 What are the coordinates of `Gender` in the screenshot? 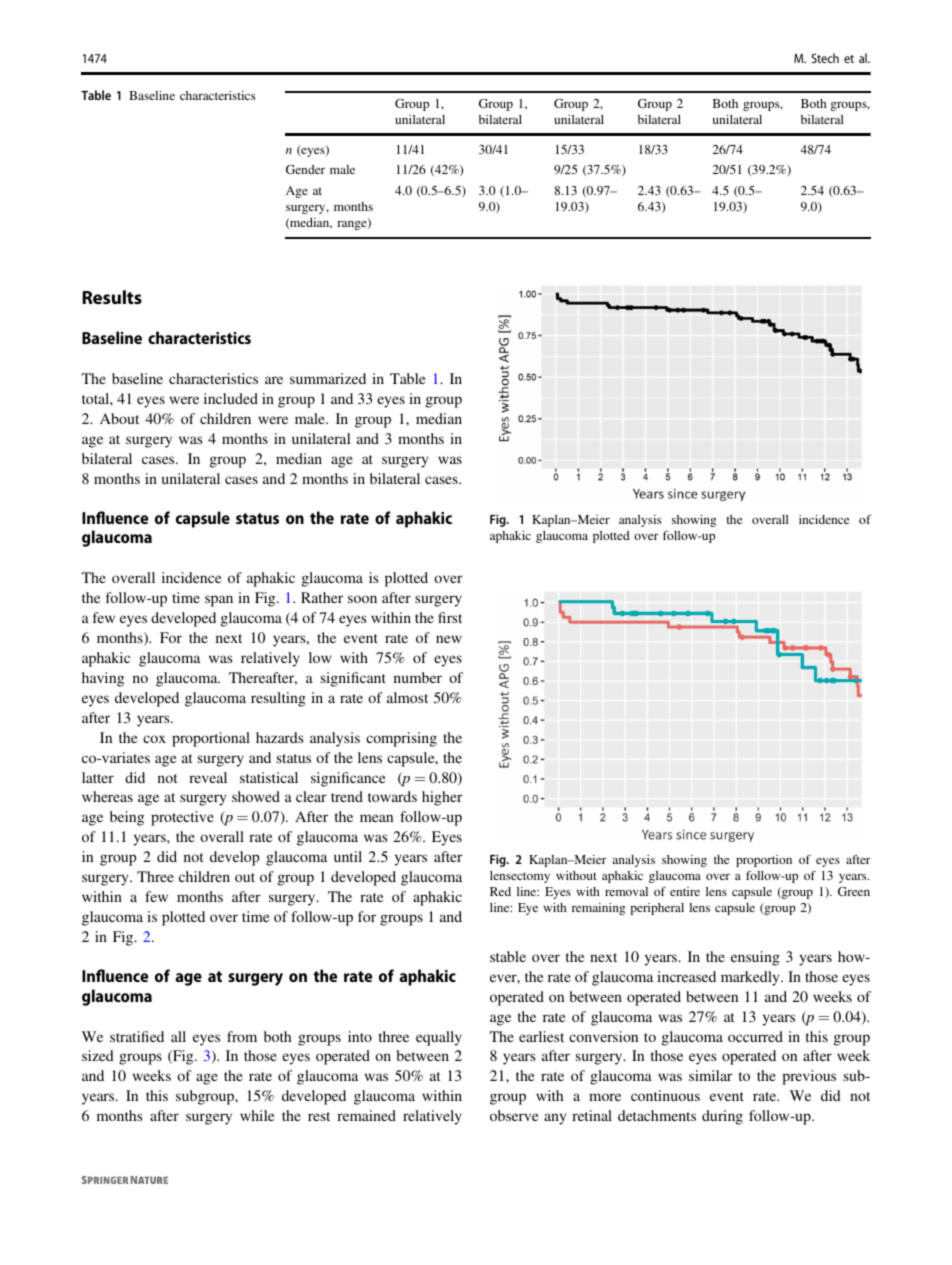 It's located at (305, 169).
